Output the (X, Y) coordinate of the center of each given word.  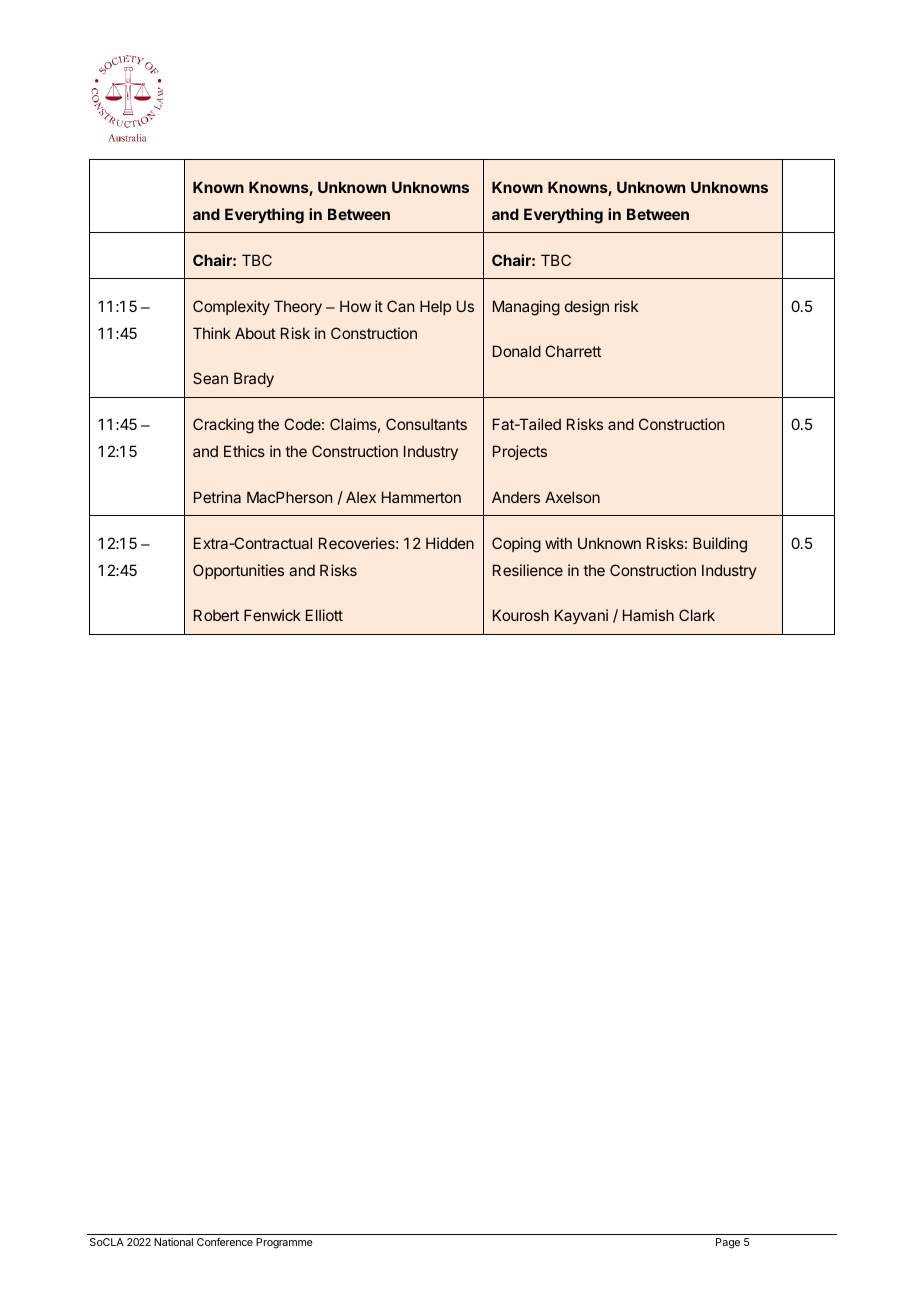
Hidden (450, 543)
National (173, 1242)
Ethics (244, 451)
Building (720, 545)
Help (435, 307)
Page (728, 1243)
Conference (225, 1242)
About (255, 333)
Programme (284, 1243)
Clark (697, 615)
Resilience (528, 570)
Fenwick (272, 615)
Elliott (324, 615)
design (587, 308)
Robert (216, 615)
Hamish (648, 615)
